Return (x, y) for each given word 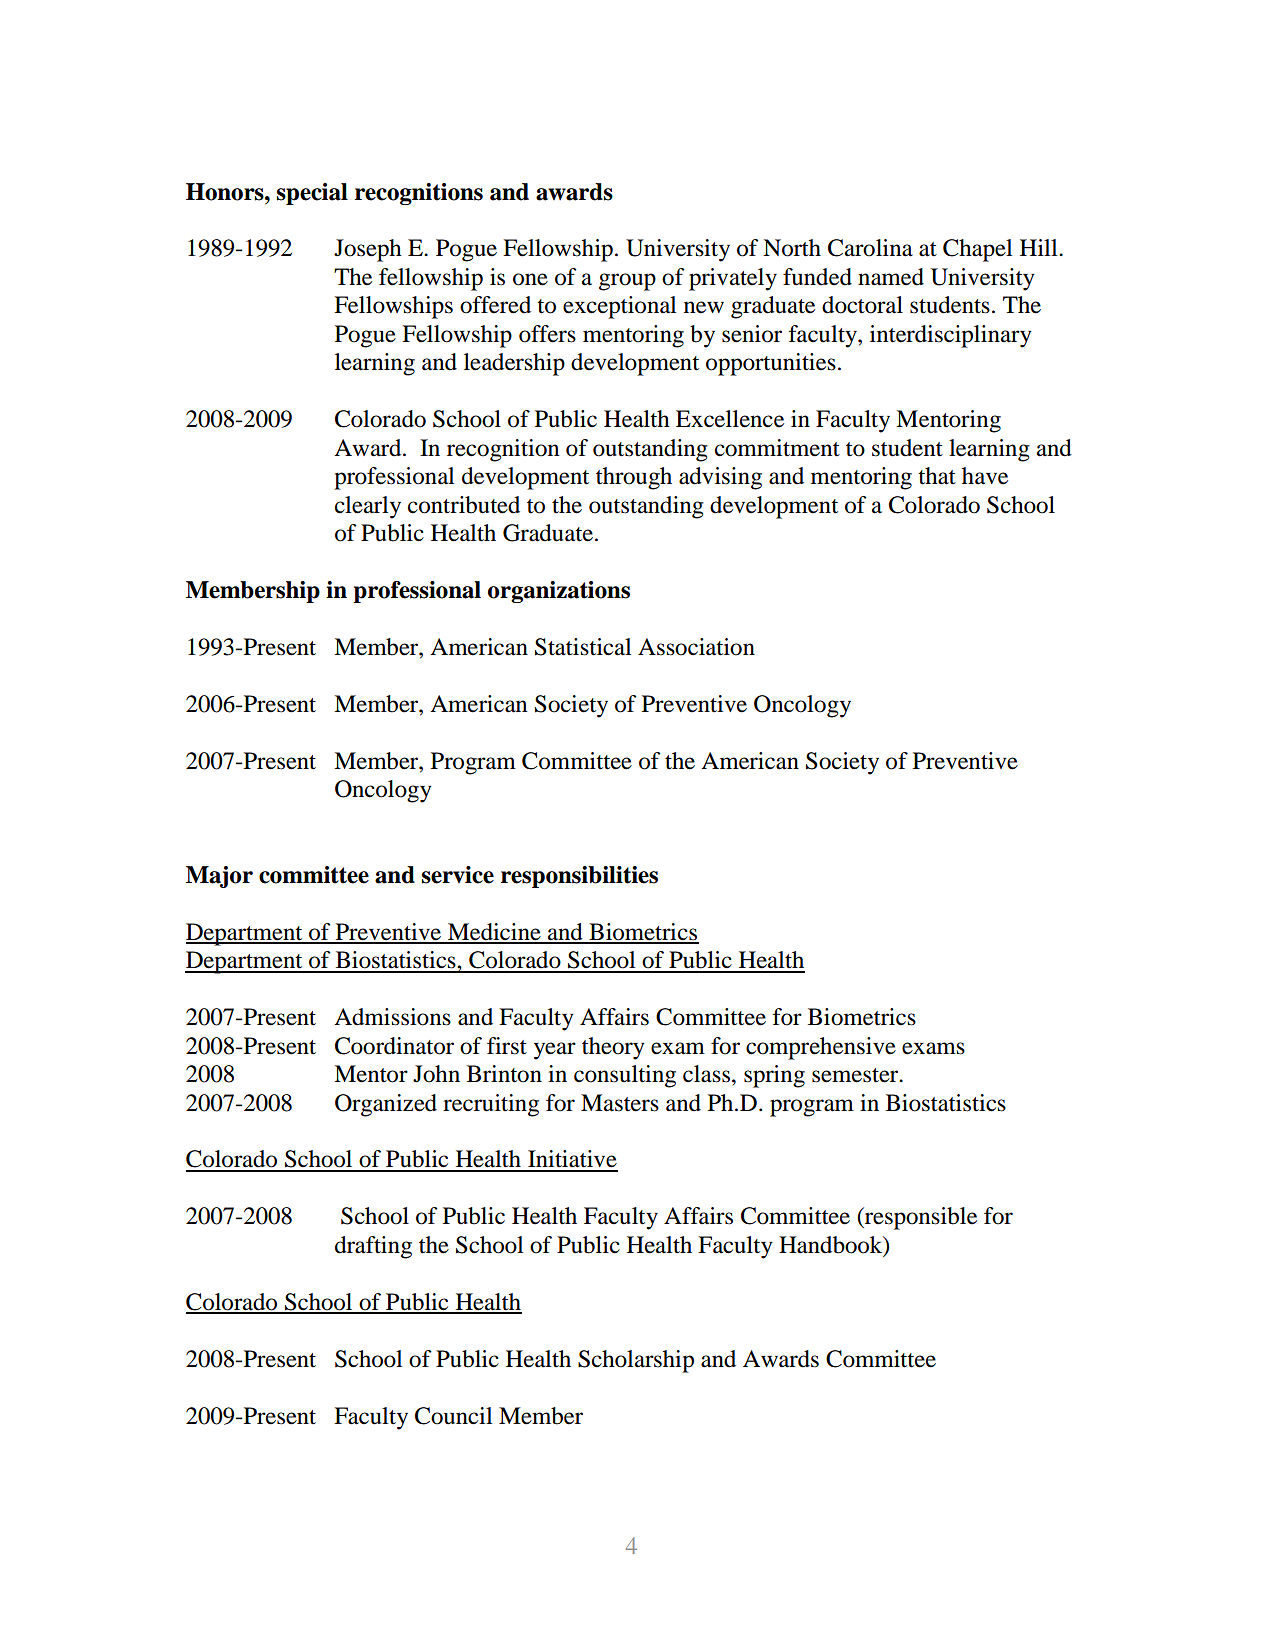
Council (453, 1416)
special (312, 194)
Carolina (870, 248)
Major (219, 877)
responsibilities (579, 877)
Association (696, 647)
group (627, 282)
